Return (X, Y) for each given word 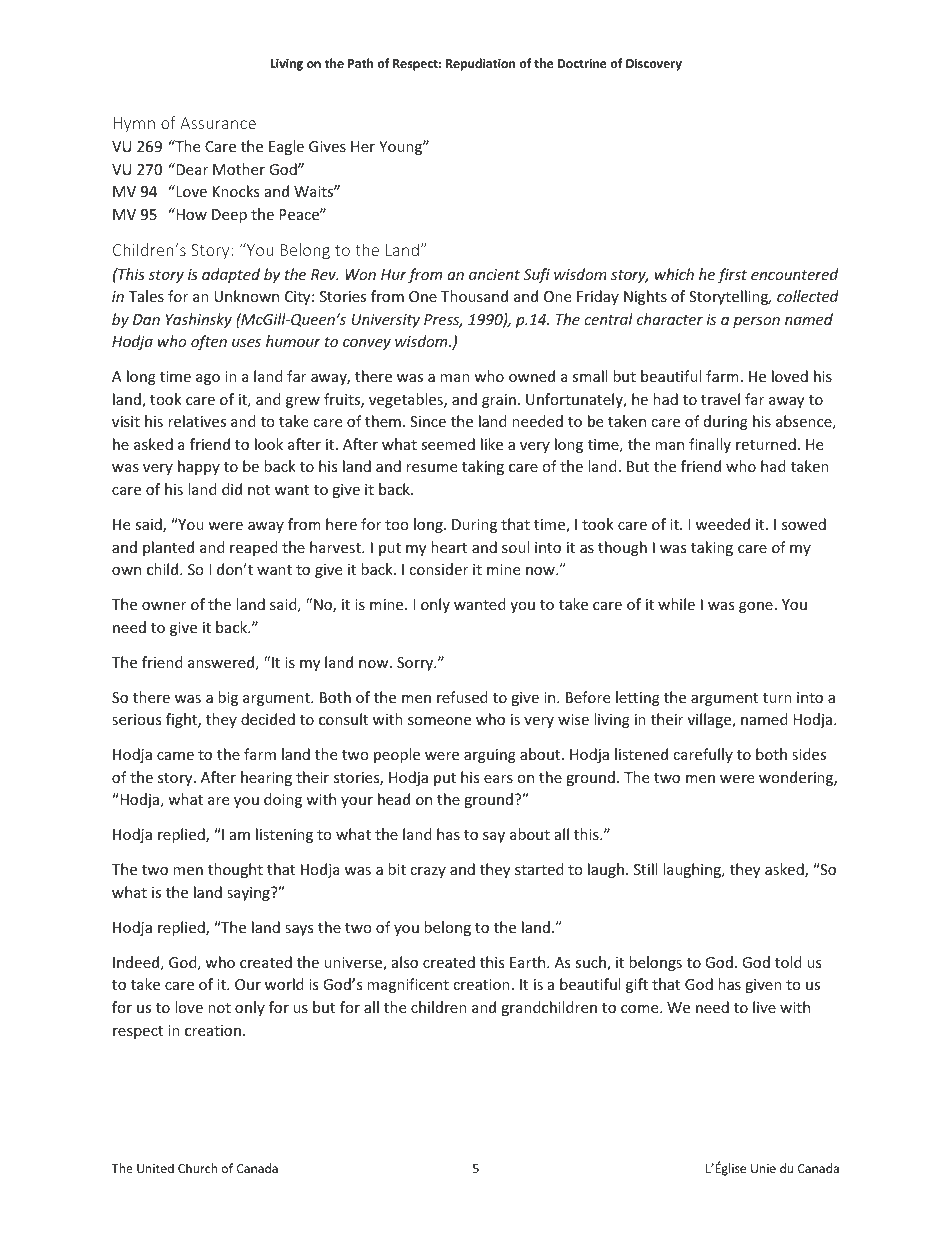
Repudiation (480, 64)
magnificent (408, 985)
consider (438, 569)
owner (164, 606)
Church (197, 1168)
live (764, 1007)
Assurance (218, 123)
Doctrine (582, 63)
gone (756, 607)
